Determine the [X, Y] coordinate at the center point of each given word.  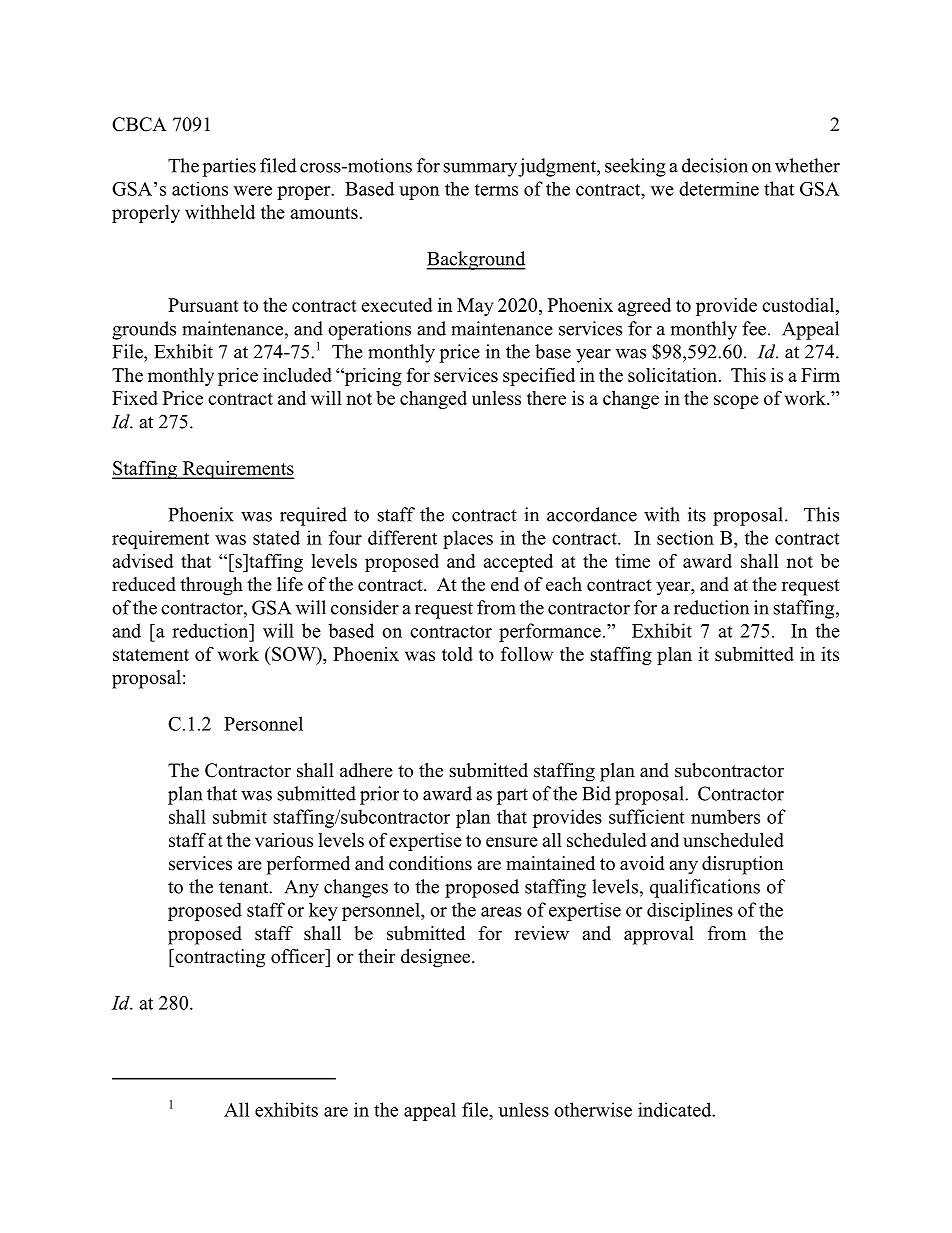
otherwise [593, 1109]
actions [200, 189]
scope [736, 402]
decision [715, 165]
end [505, 584]
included [297, 375]
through [211, 586]
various [284, 840]
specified [539, 377]
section [685, 537]
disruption [743, 865]
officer [299, 956]
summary [480, 170]
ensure [512, 842]
